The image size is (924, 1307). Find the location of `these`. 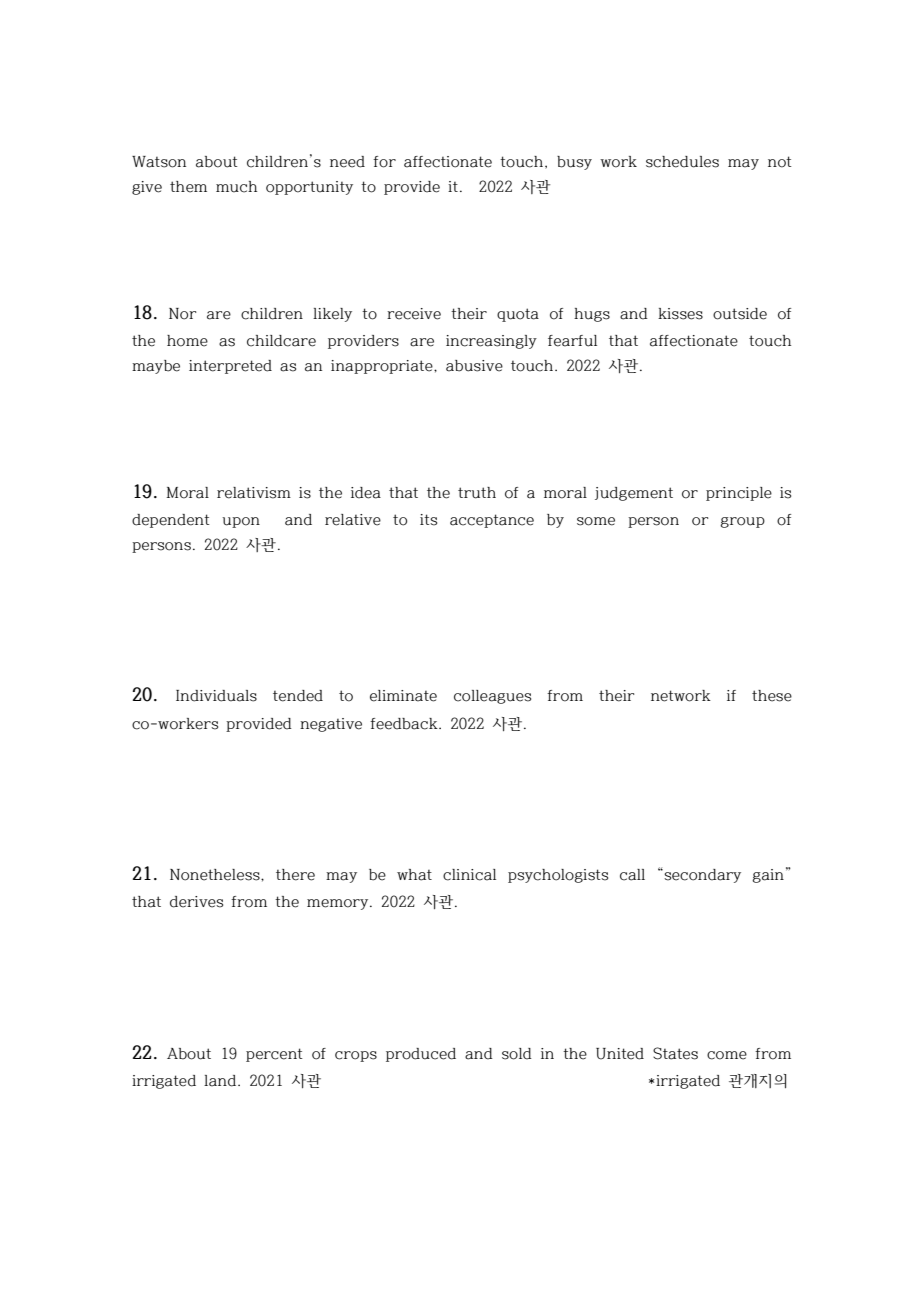

these is located at coordinates (772, 696).
